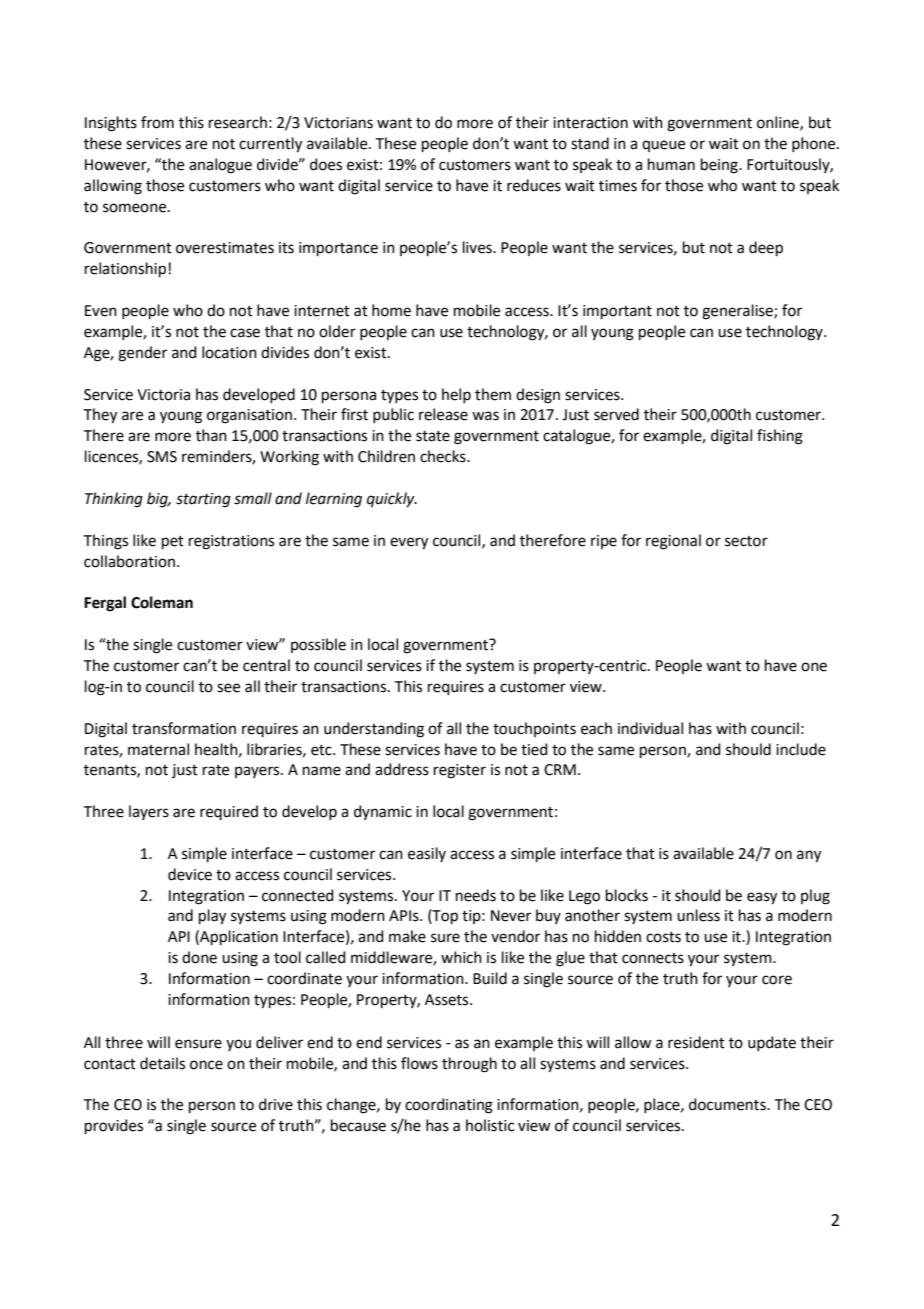  Describe the element at coordinates (762, 898) in the page. I see `easy` at that location.
